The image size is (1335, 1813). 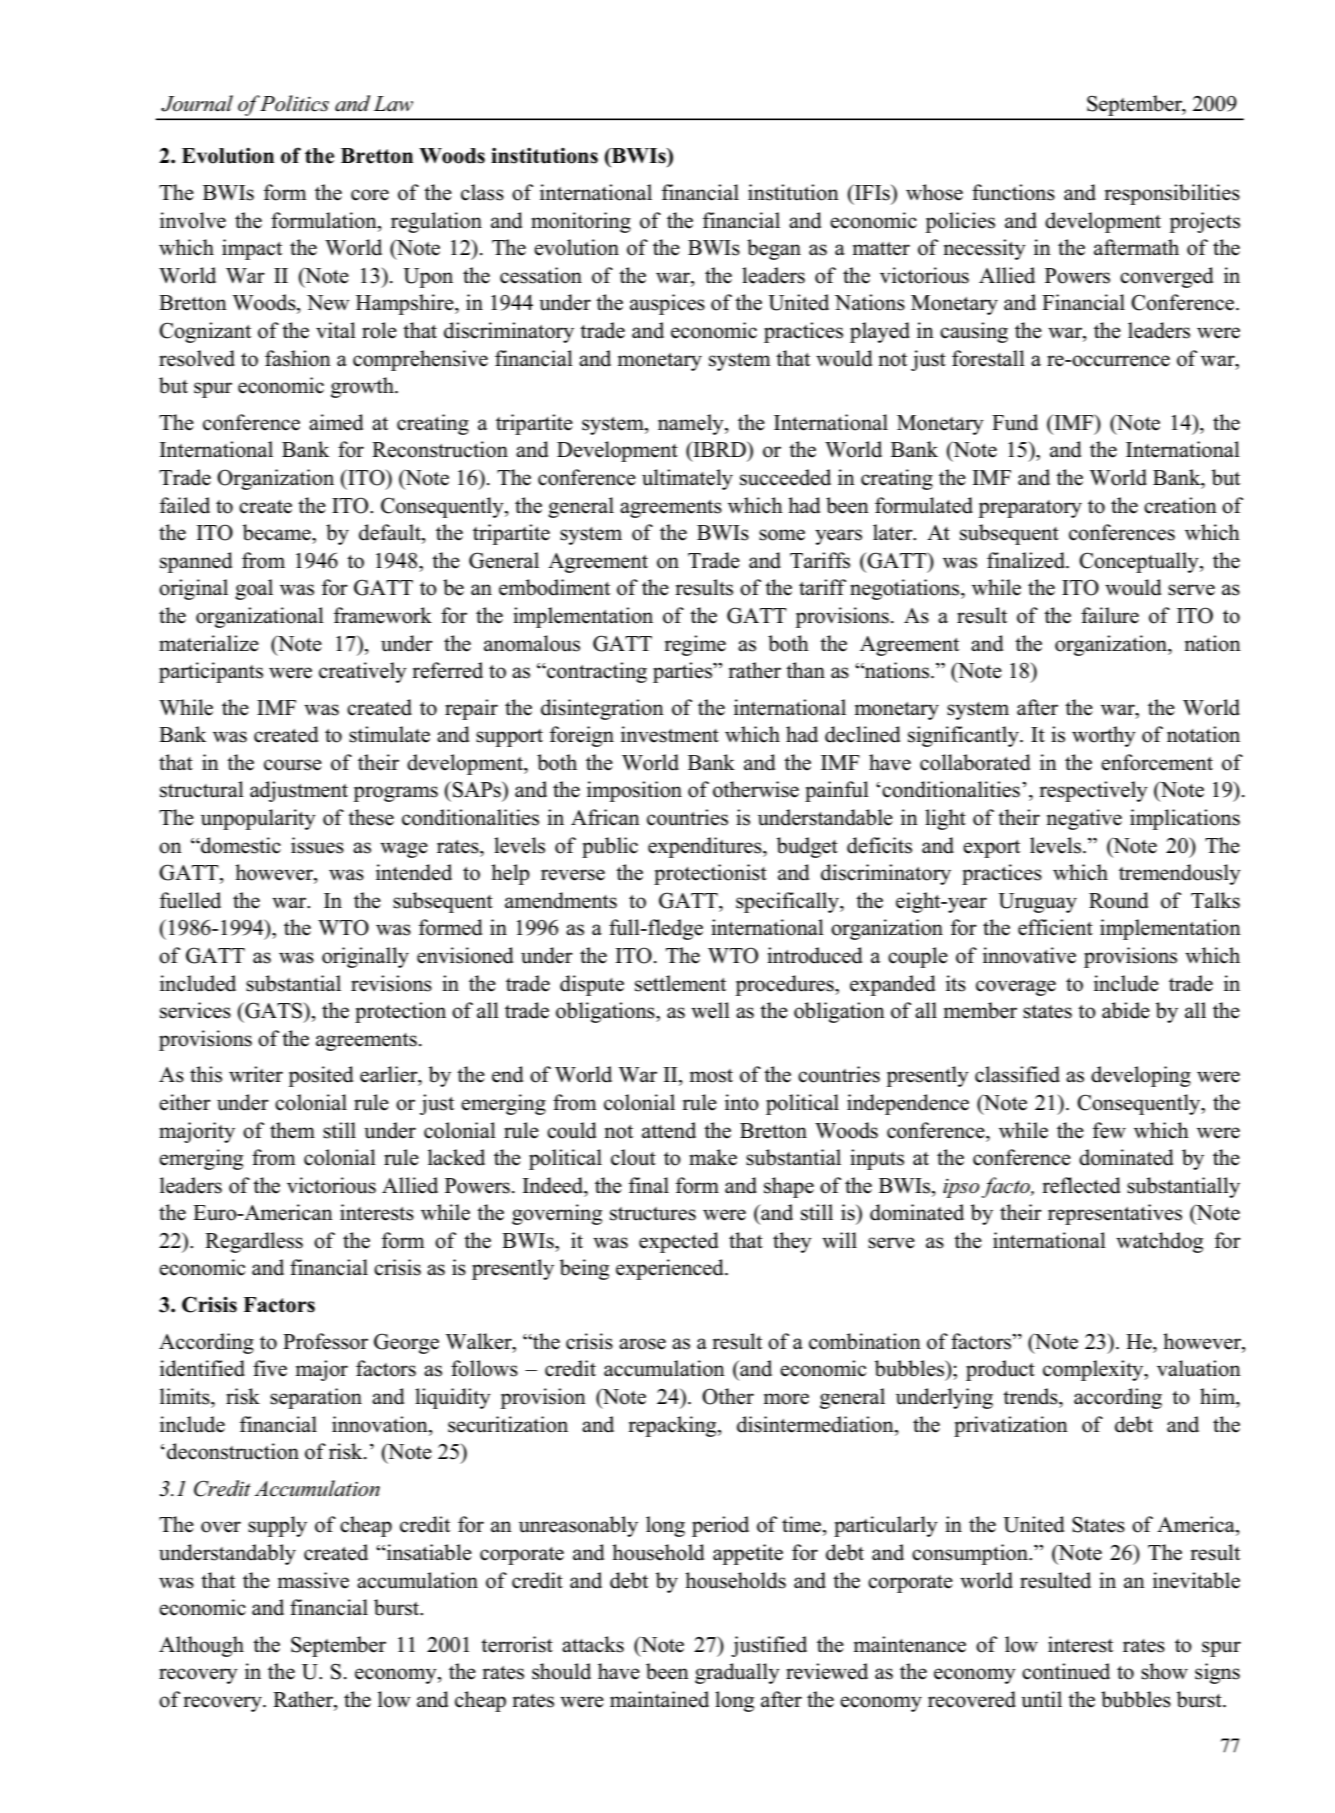 What do you see at coordinates (737, 1673) in the screenshot?
I see `gradually` at bounding box center [737, 1673].
